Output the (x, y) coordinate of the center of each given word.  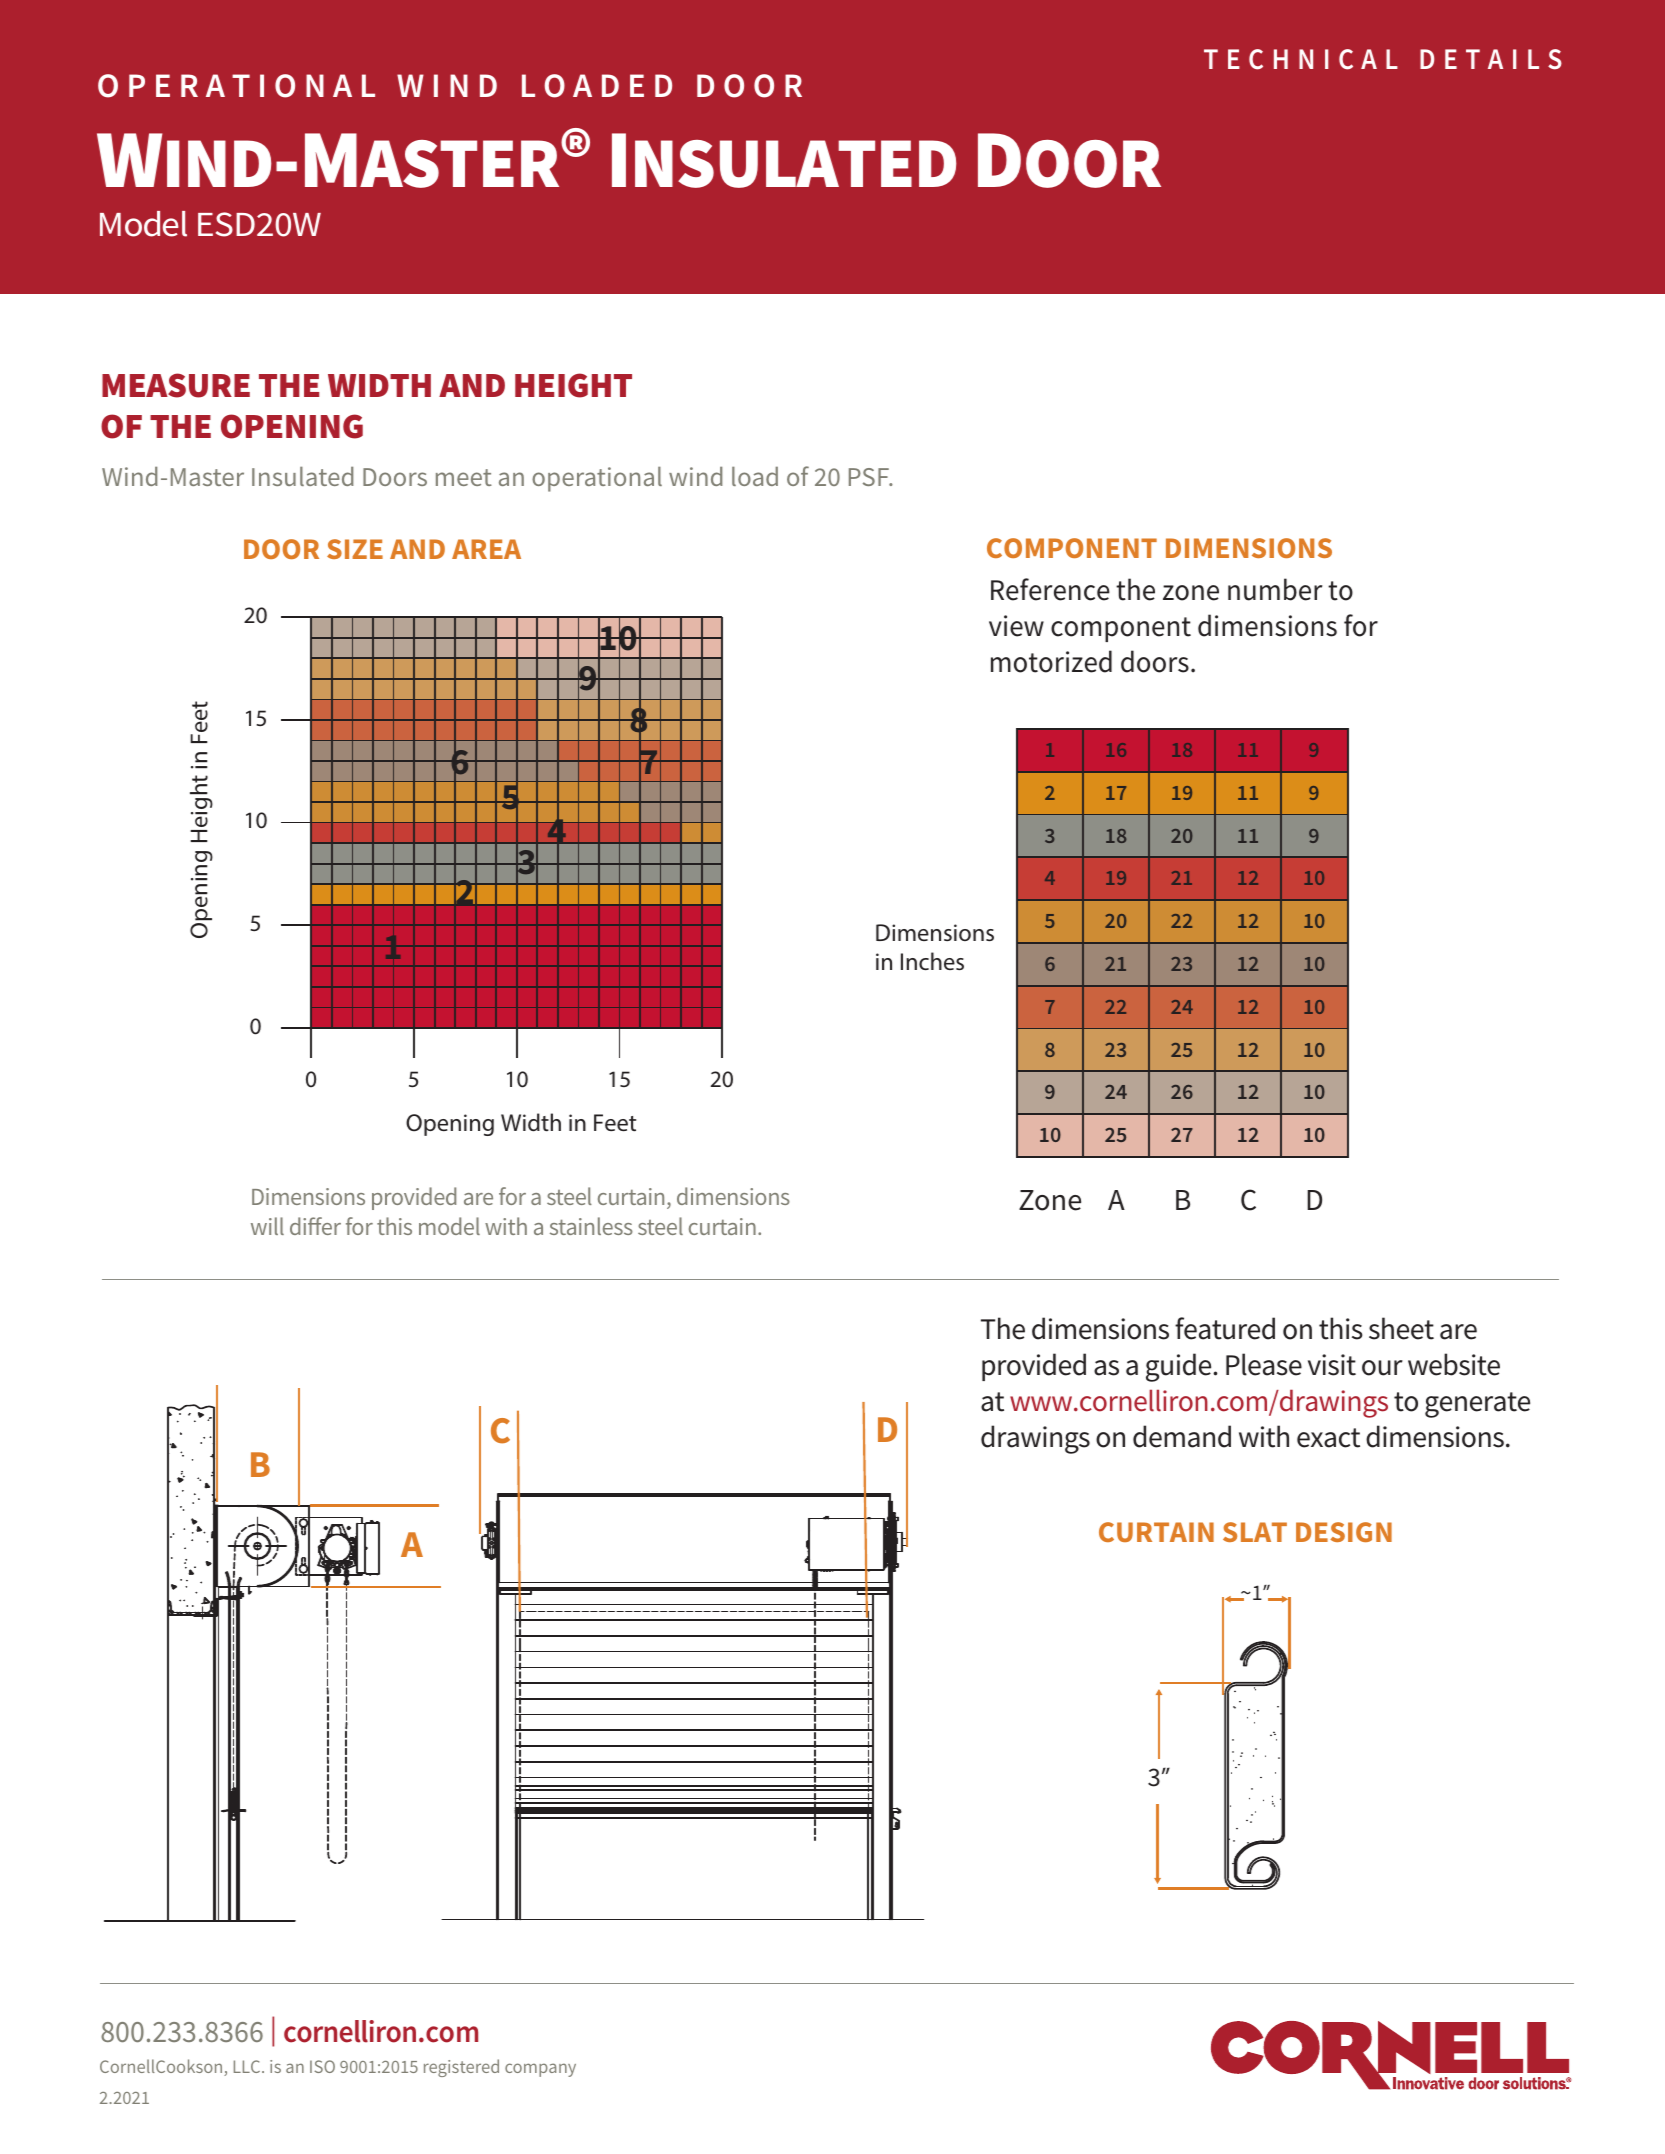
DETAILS (1491, 59)
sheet (1401, 1328)
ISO (322, 2066)
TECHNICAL (1301, 59)
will (267, 1226)
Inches (932, 961)
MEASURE (176, 385)
